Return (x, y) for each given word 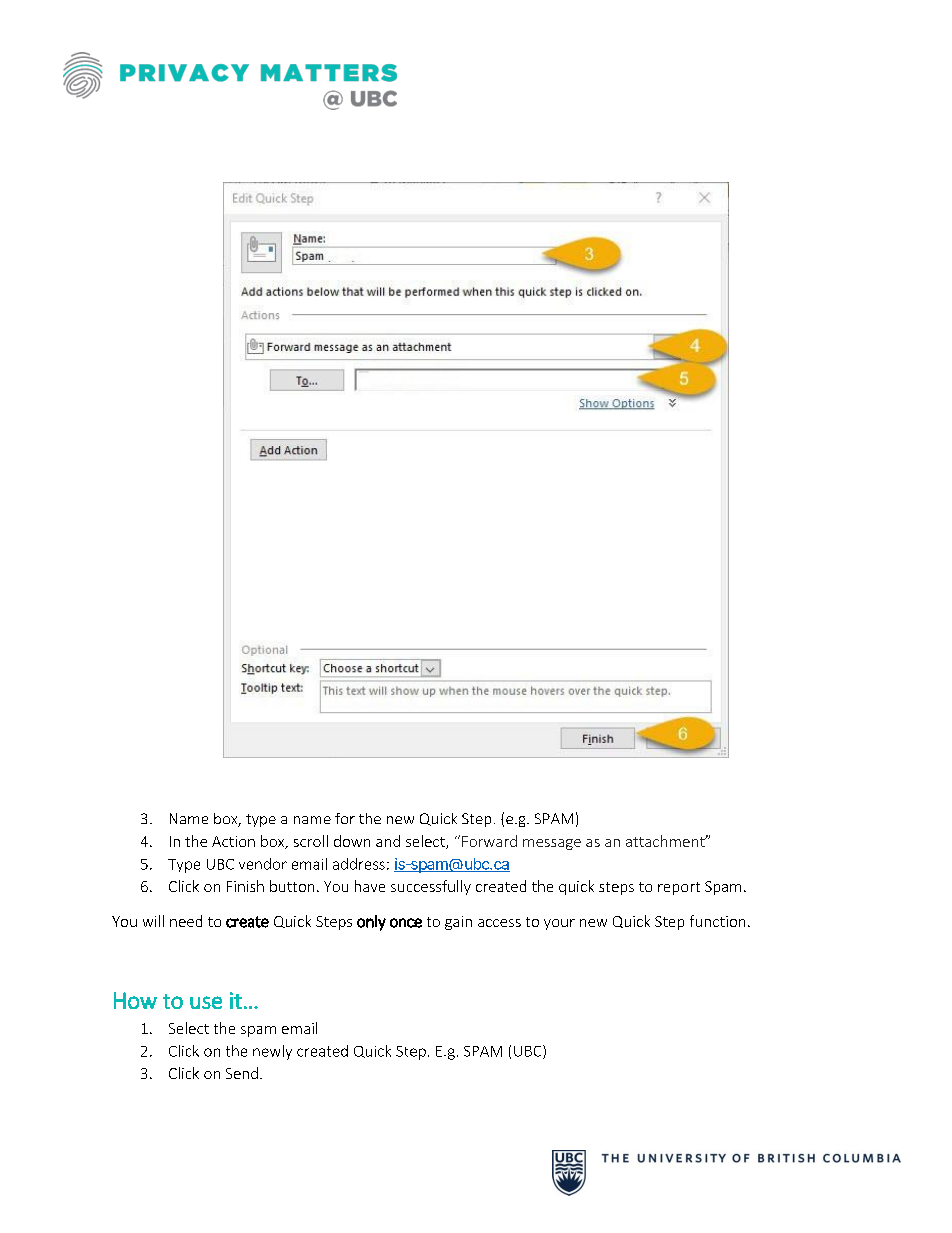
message (552, 844)
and (388, 841)
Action (233, 841)
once (406, 923)
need (186, 921)
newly (272, 1052)
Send (242, 1073)
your (559, 924)
